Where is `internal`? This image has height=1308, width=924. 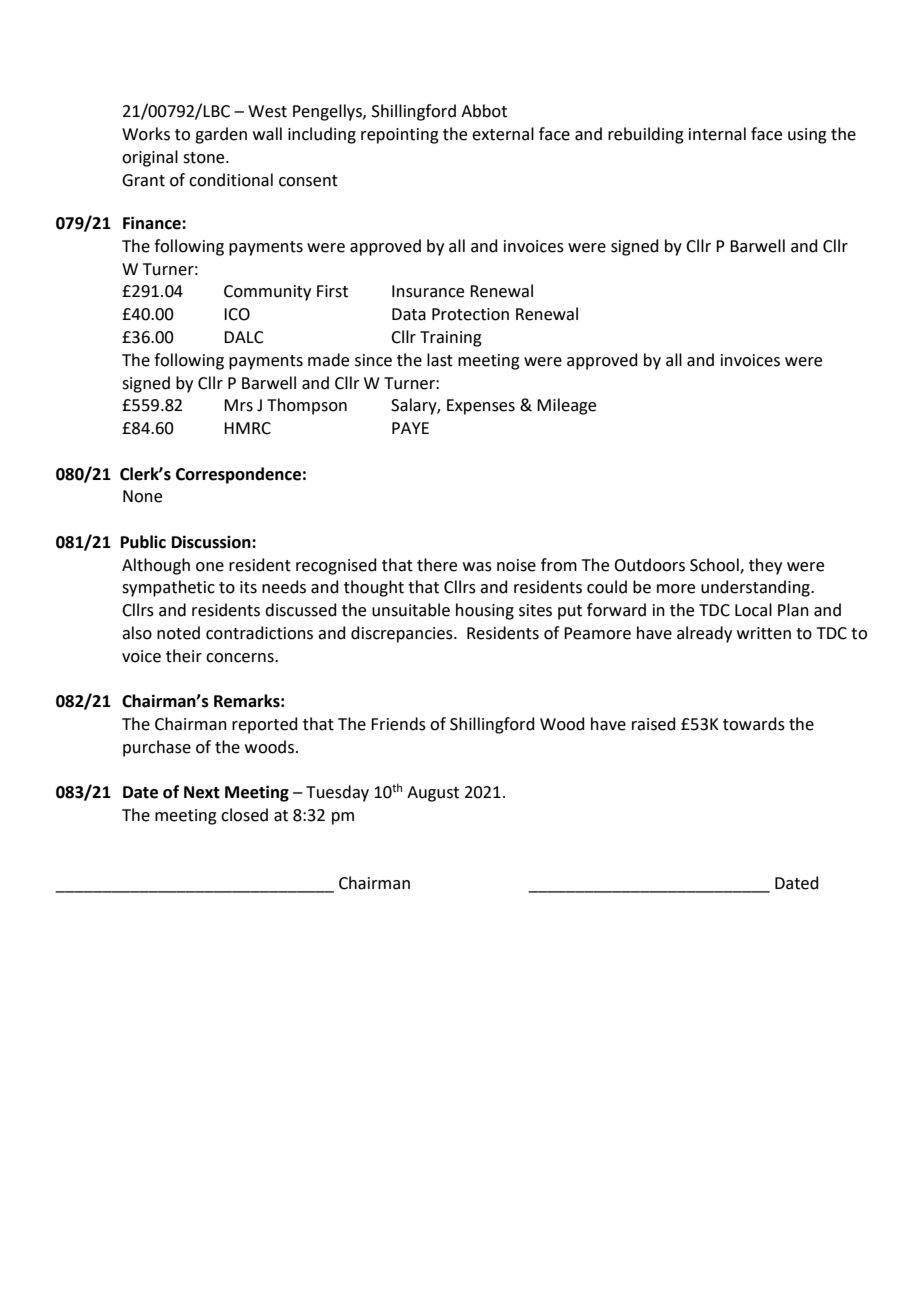 internal is located at coordinates (717, 134).
